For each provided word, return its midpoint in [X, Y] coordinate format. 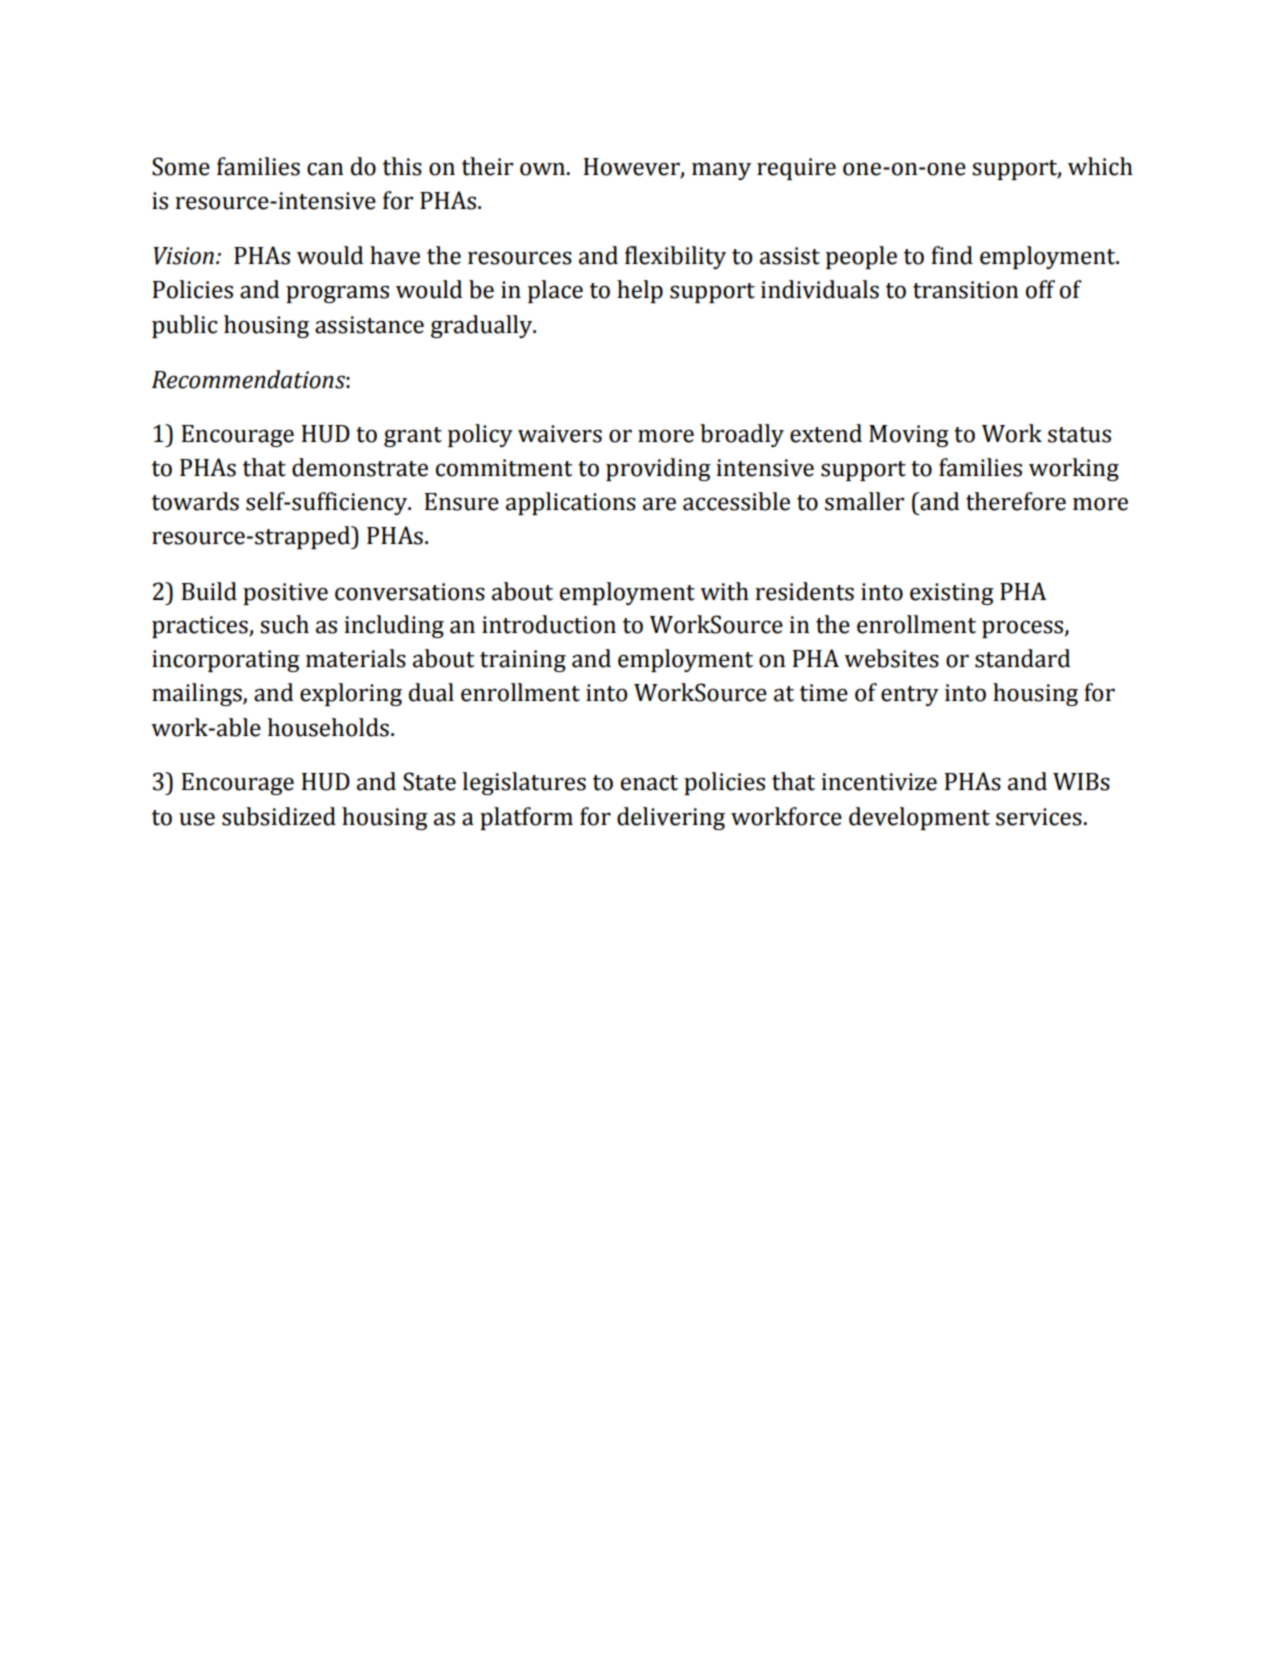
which [1100, 166]
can [325, 169]
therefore [1016, 501]
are [659, 504]
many [721, 171]
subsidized [279, 816]
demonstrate [360, 467]
